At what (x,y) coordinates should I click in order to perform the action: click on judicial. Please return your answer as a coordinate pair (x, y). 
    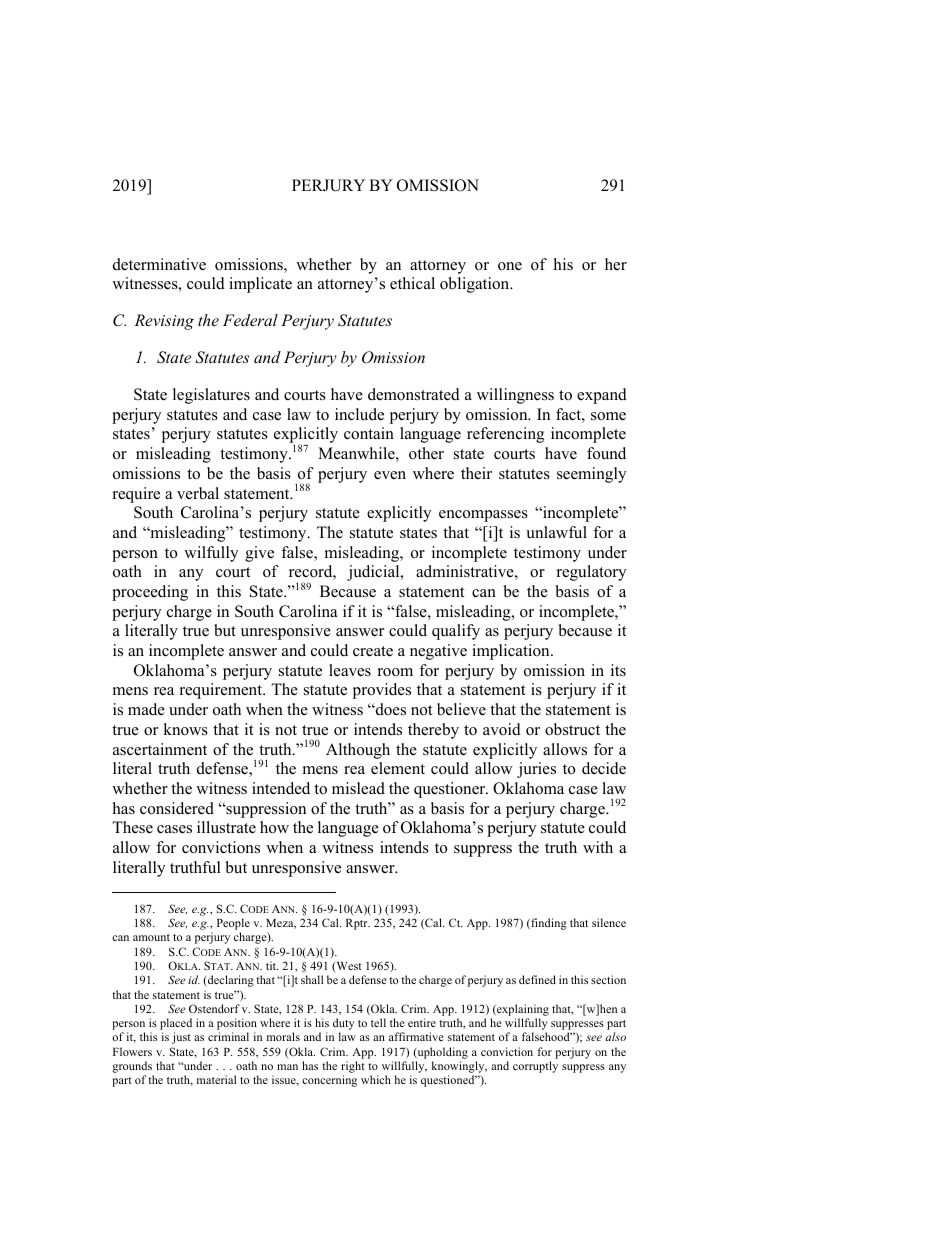
    Looking at the image, I should click on (374, 573).
